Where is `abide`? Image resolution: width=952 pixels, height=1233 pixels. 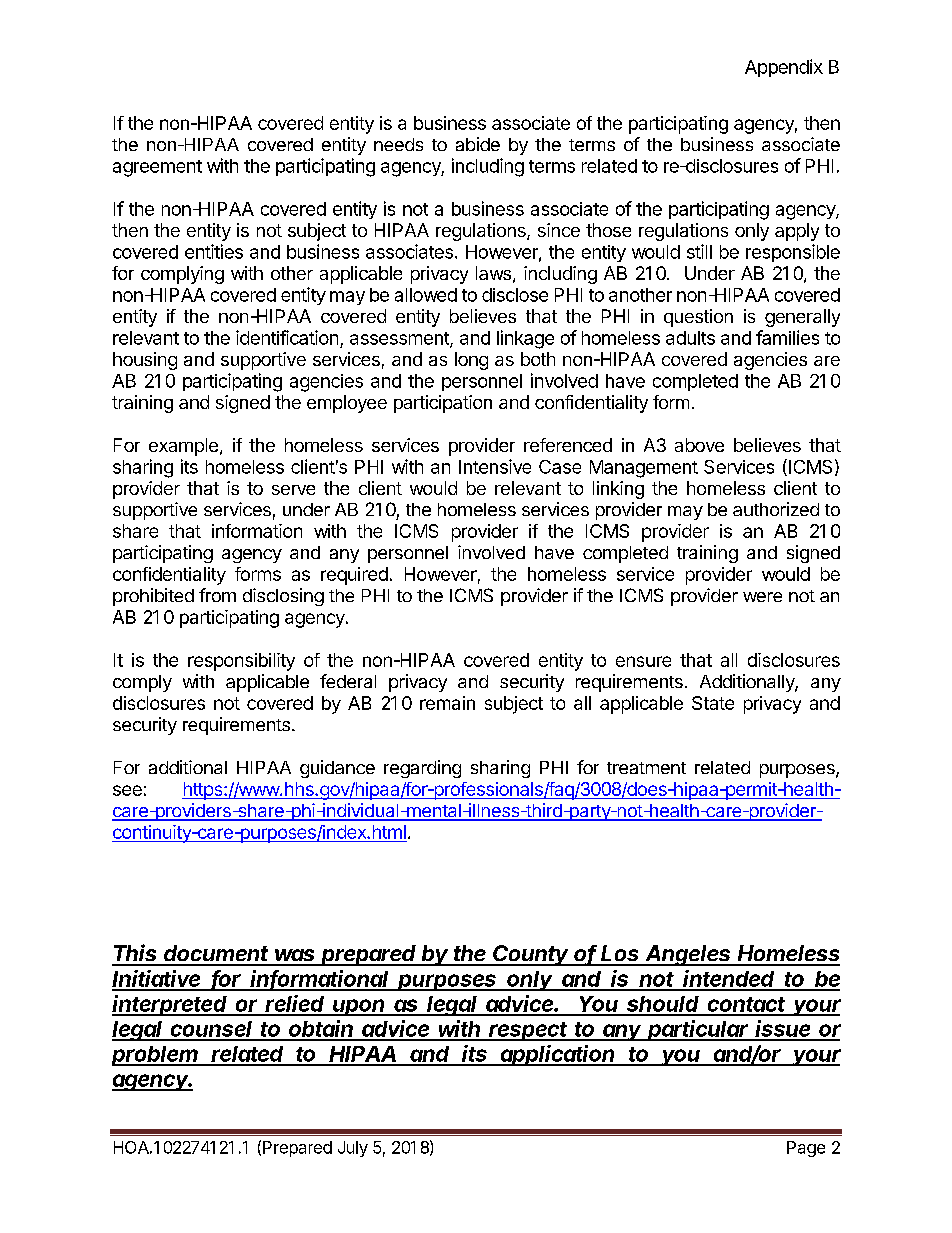 abide is located at coordinates (478, 144).
